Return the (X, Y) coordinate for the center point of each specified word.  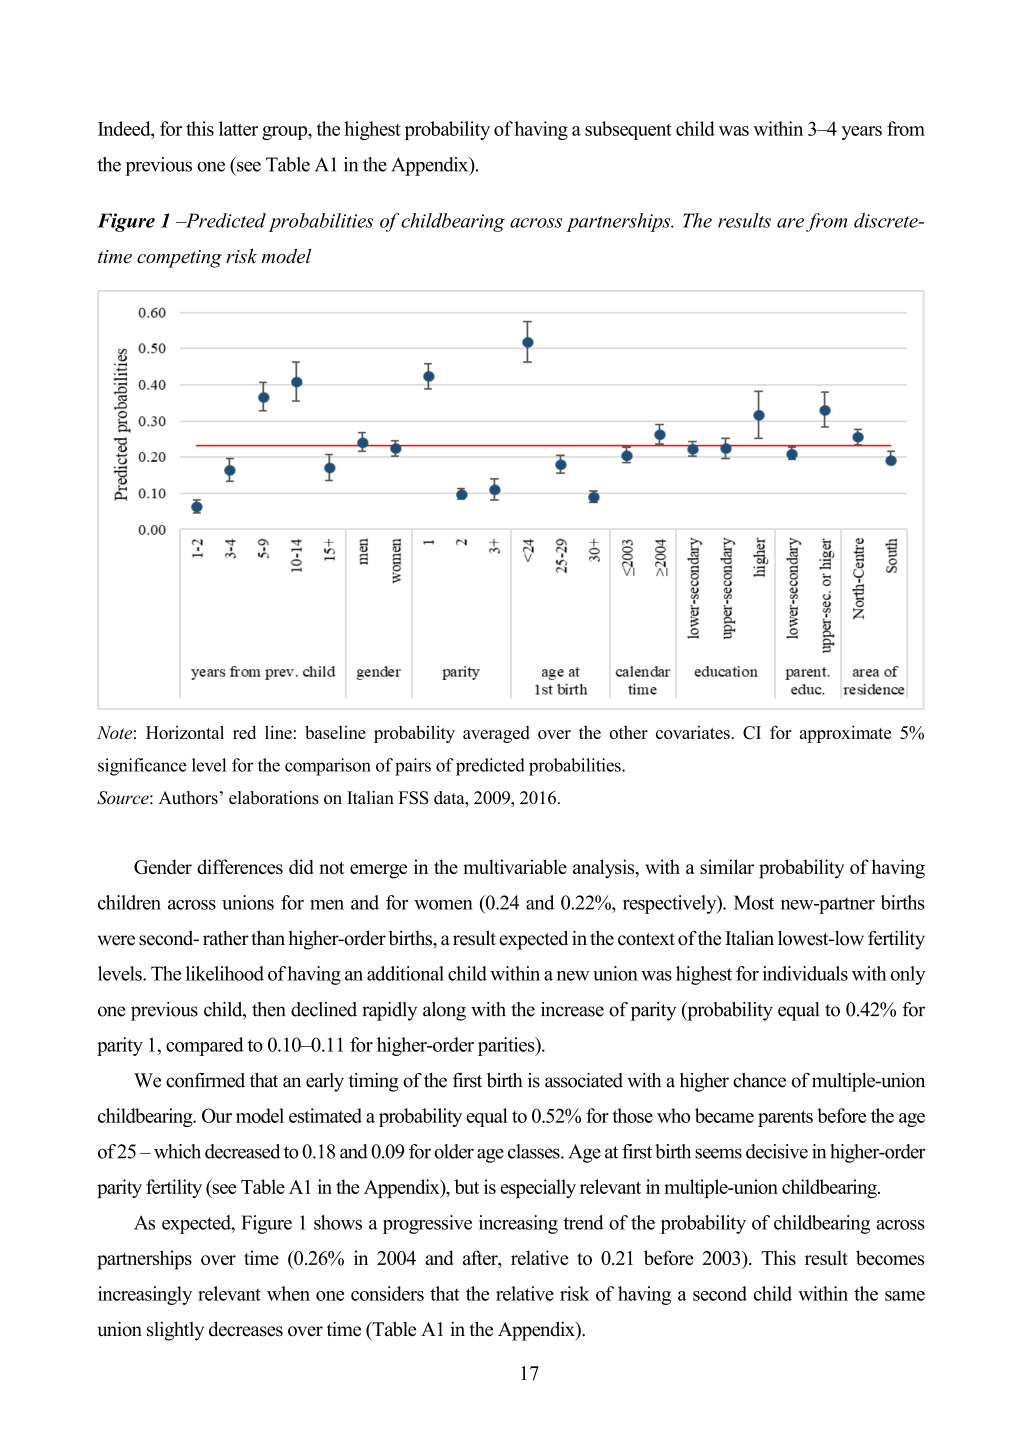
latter (238, 128)
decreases (246, 1329)
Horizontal (185, 732)
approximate (845, 734)
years (861, 133)
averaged (496, 734)
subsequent (628, 130)
